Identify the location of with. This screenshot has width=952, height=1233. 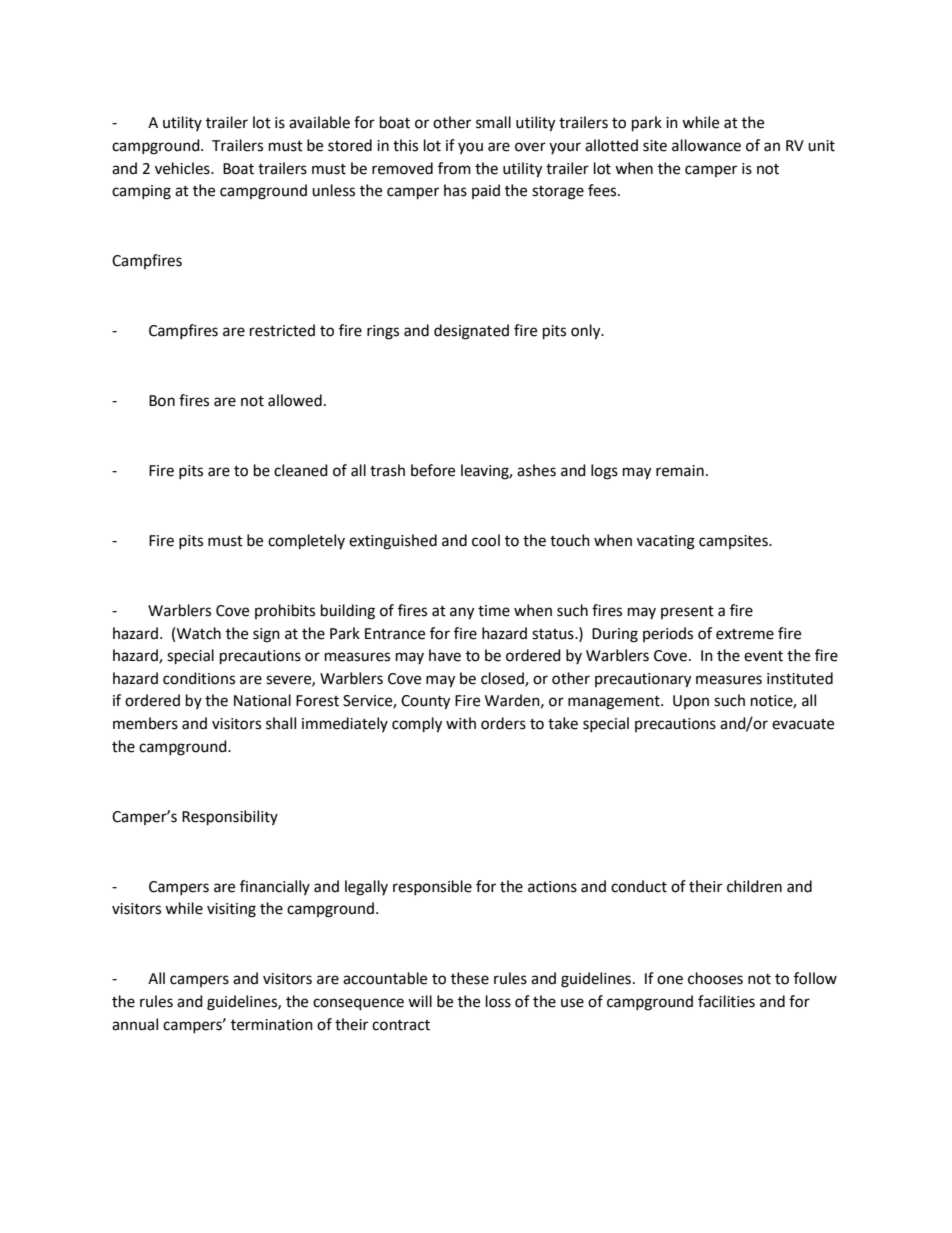
(461, 723).
